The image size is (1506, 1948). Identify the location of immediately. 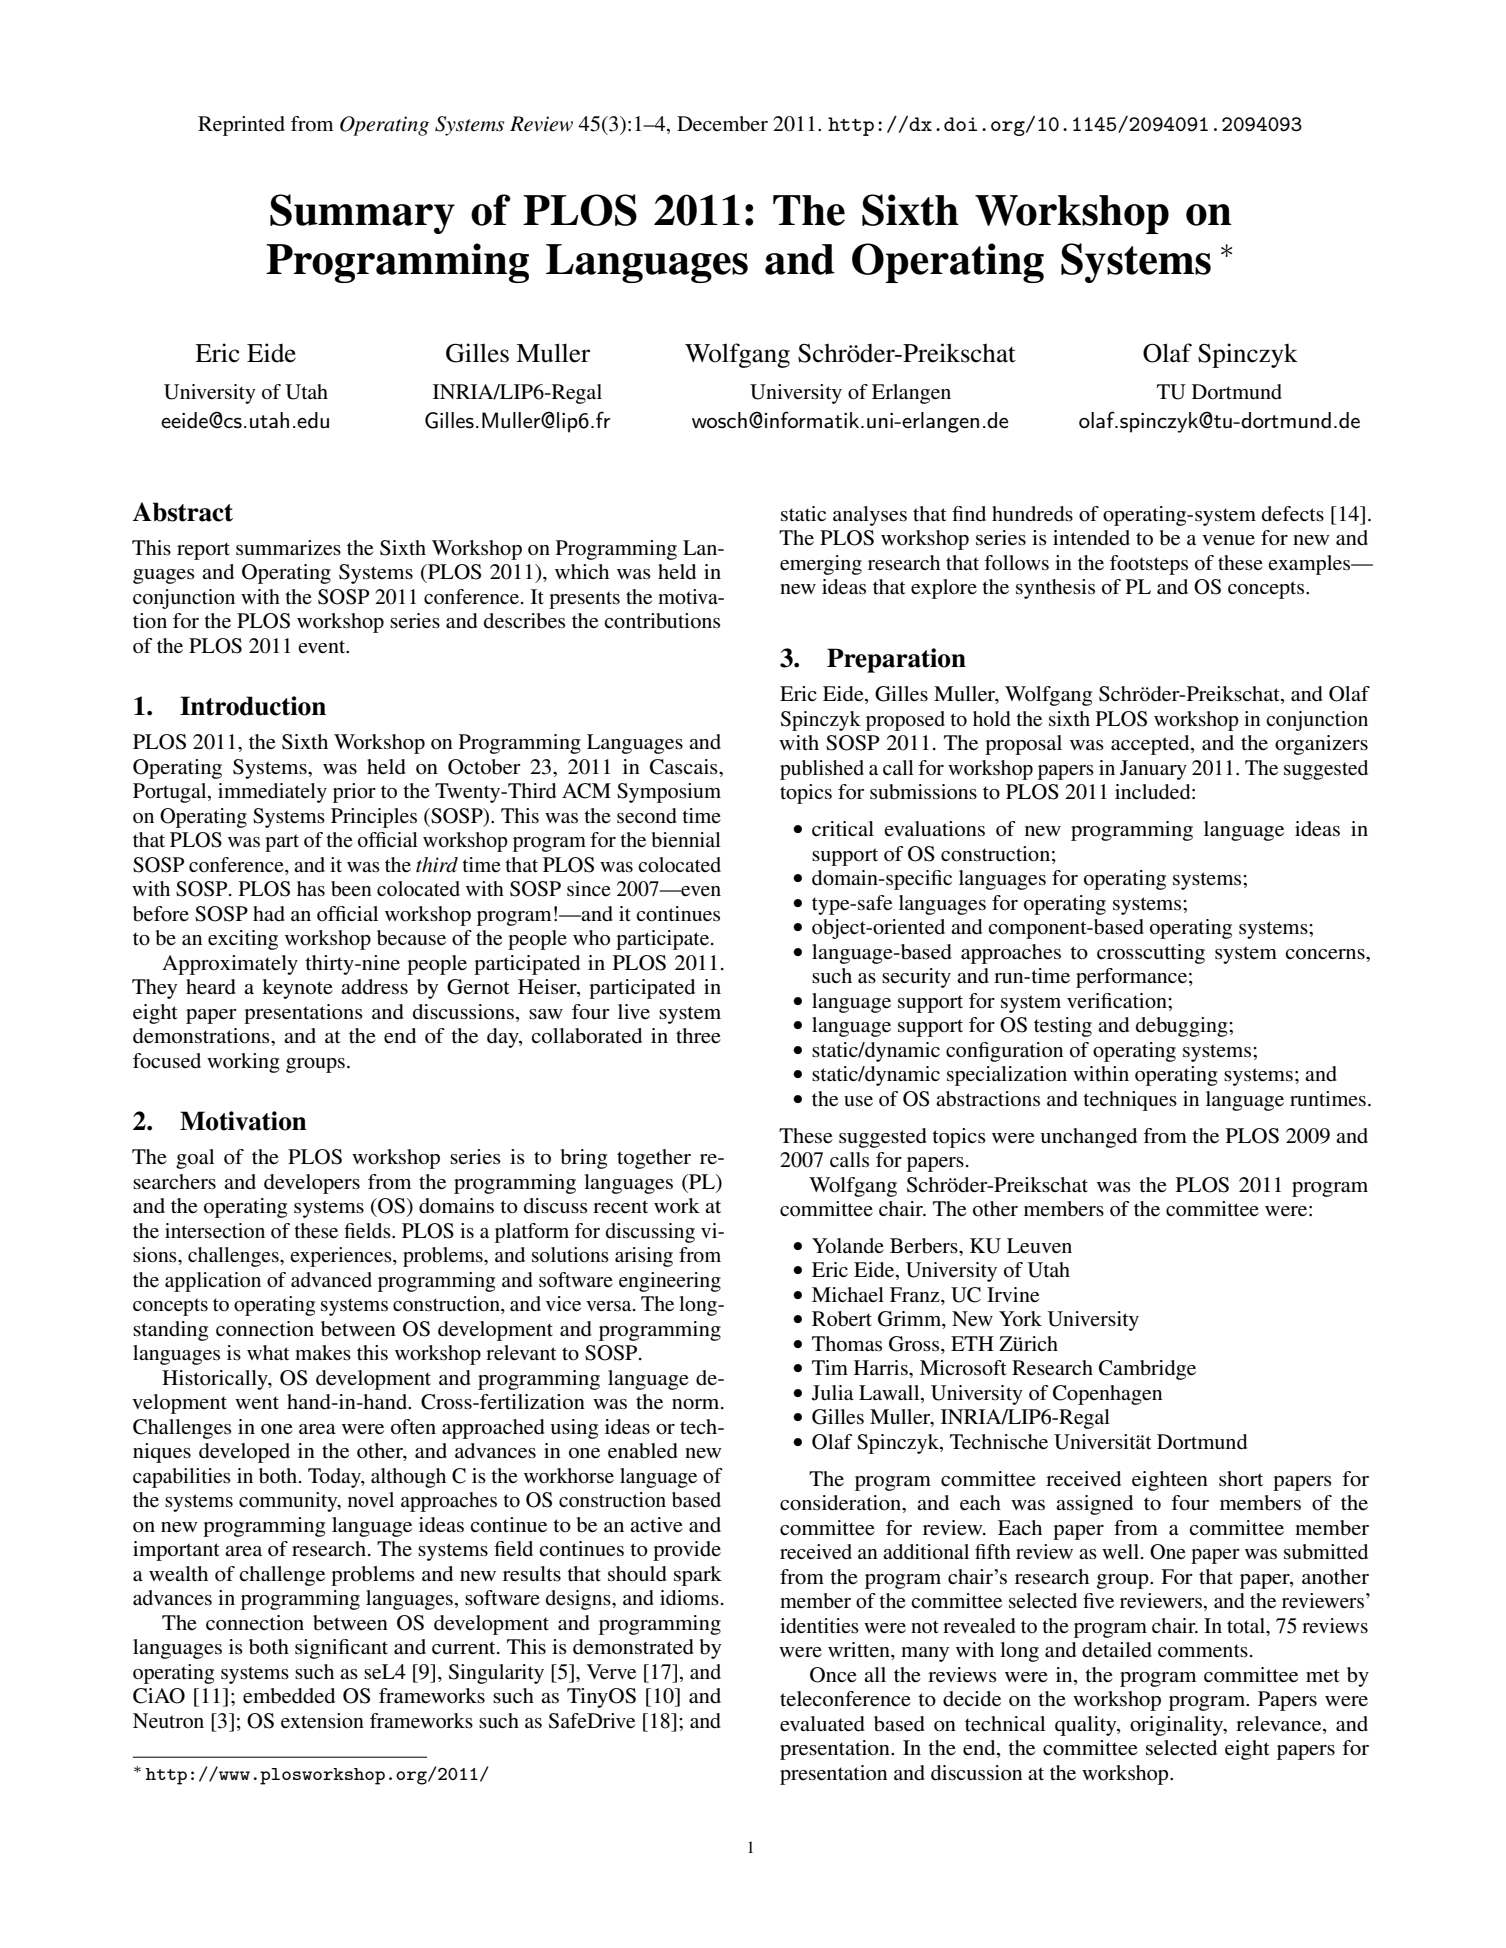
(272, 793).
